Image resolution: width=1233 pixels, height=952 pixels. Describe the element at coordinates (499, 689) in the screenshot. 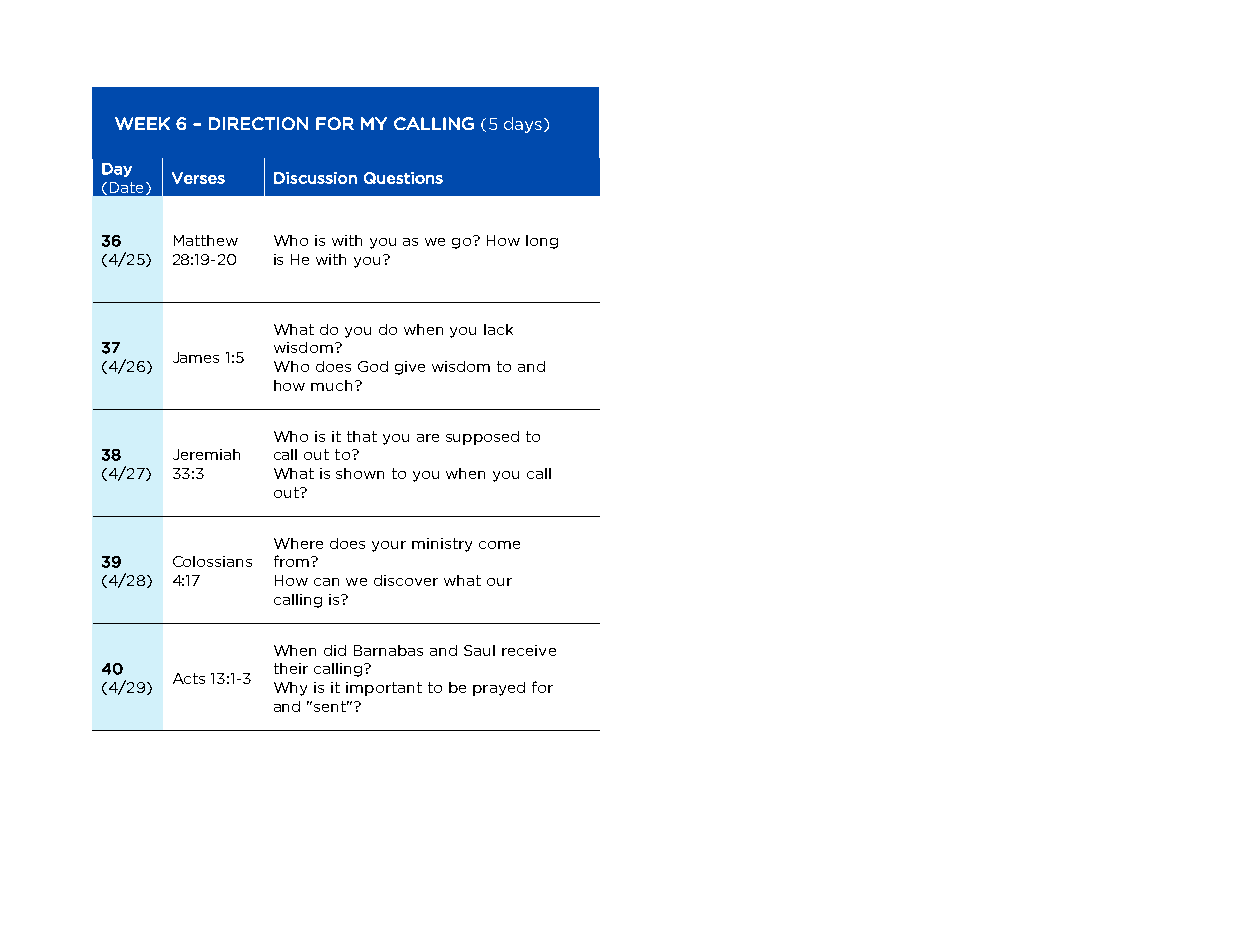

I see `prayed` at that location.
